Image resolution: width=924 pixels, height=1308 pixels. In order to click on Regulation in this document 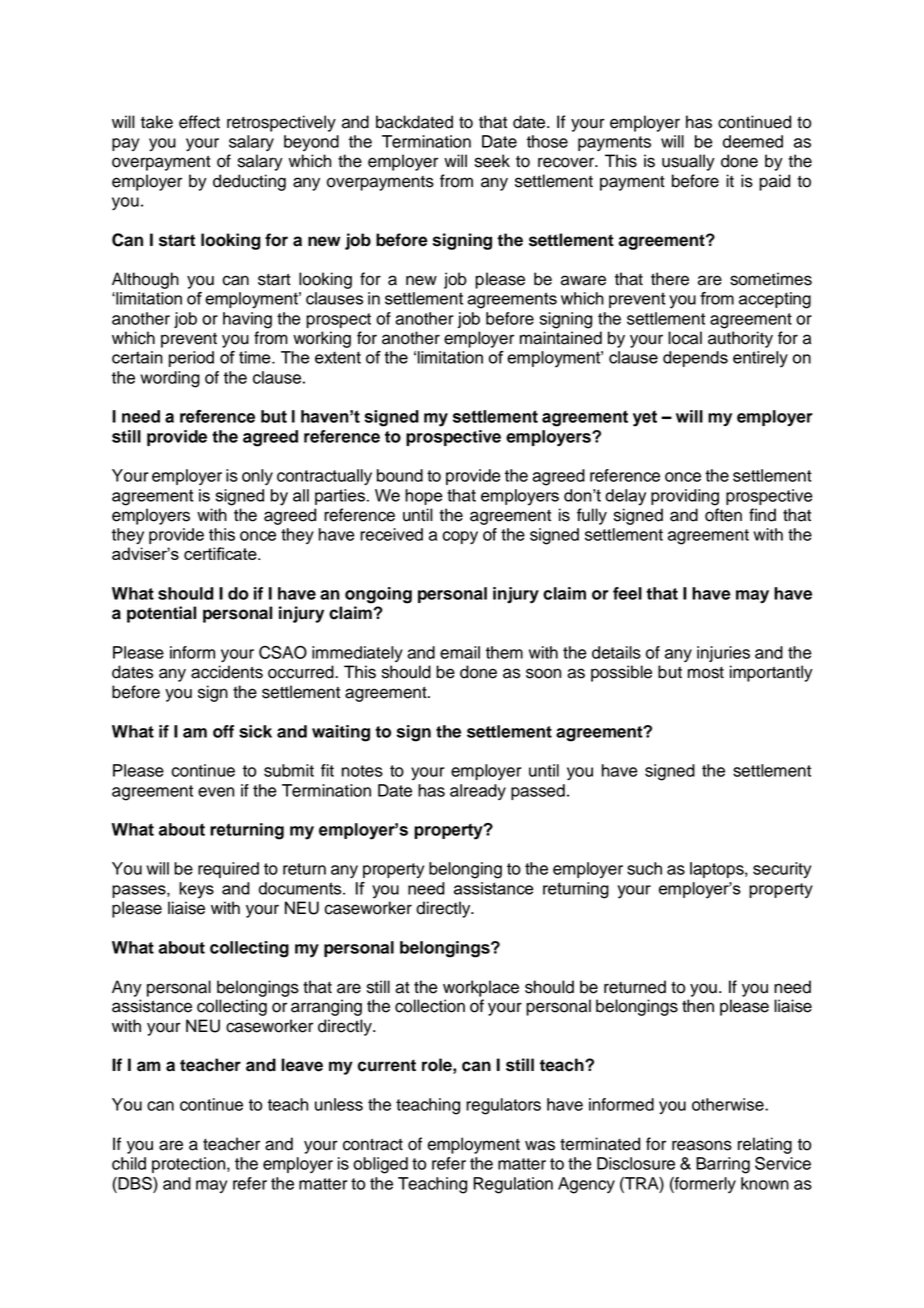, I will do `click(513, 1185)`.
